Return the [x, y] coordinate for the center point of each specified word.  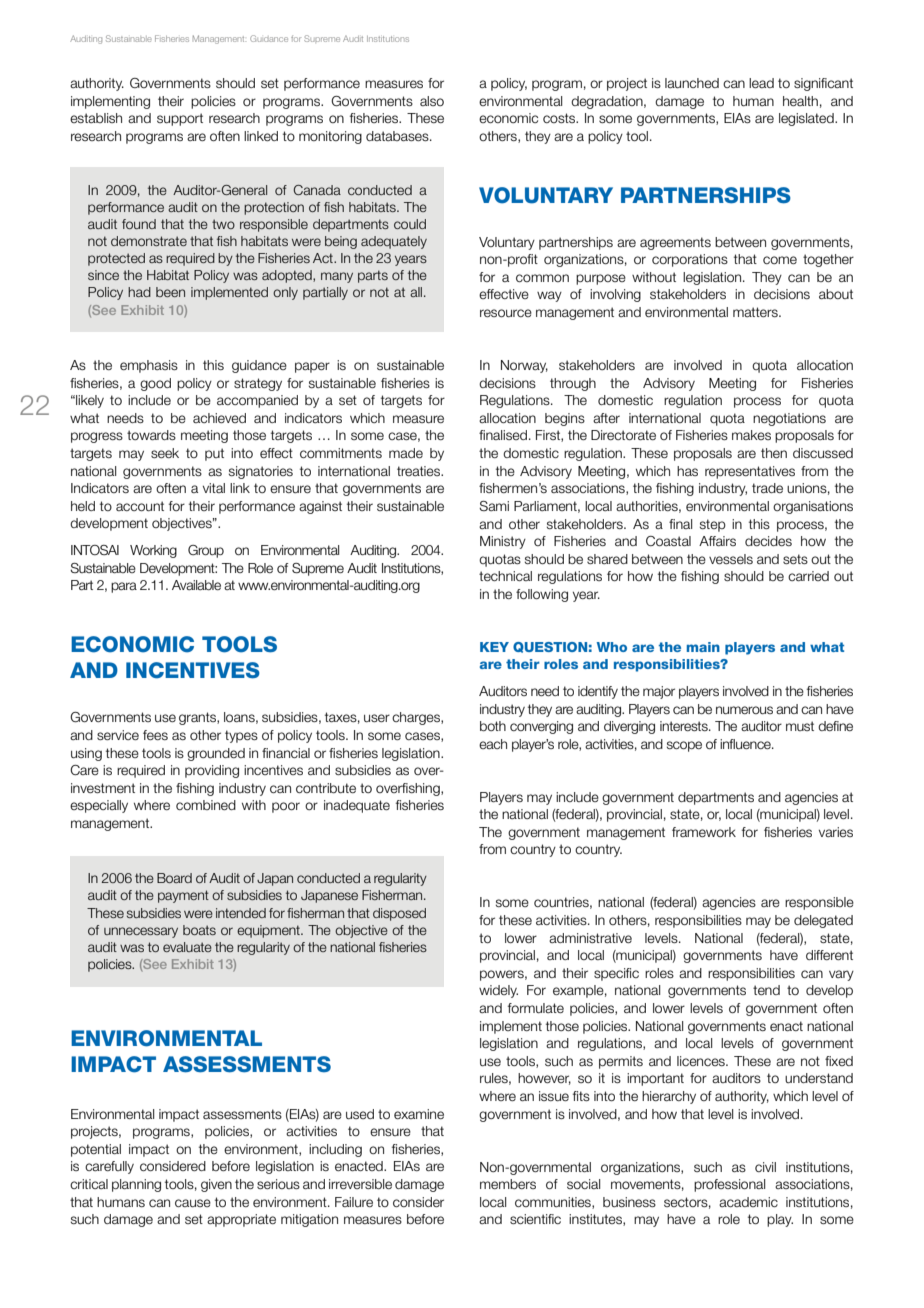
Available [196, 585]
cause [193, 1203]
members [508, 1184]
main [703, 647]
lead [761, 83]
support [180, 119]
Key [494, 647]
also [432, 101]
